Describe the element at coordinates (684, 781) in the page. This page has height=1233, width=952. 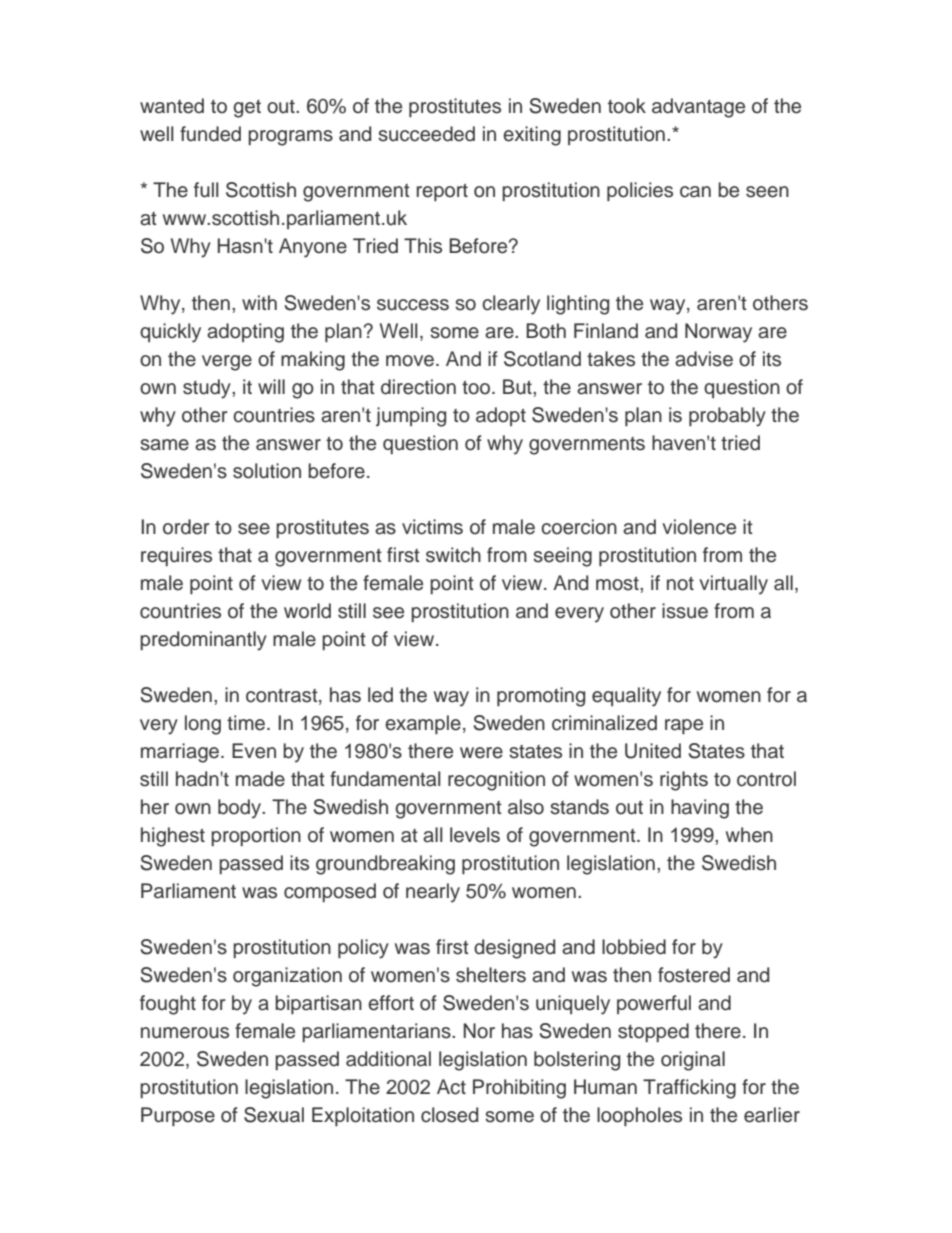
I see `rights` at that location.
